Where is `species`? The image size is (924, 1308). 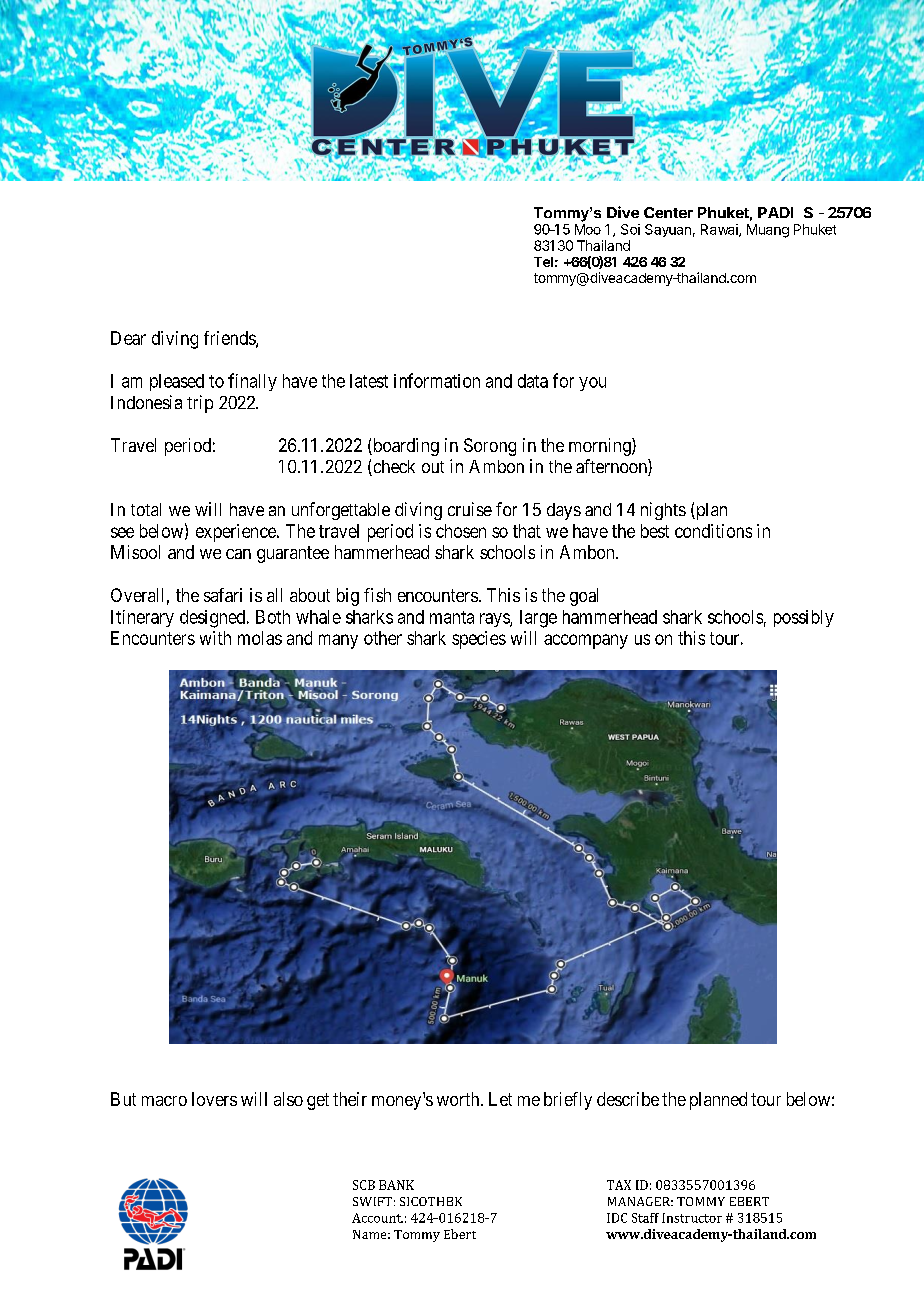 species is located at coordinates (479, 640).
